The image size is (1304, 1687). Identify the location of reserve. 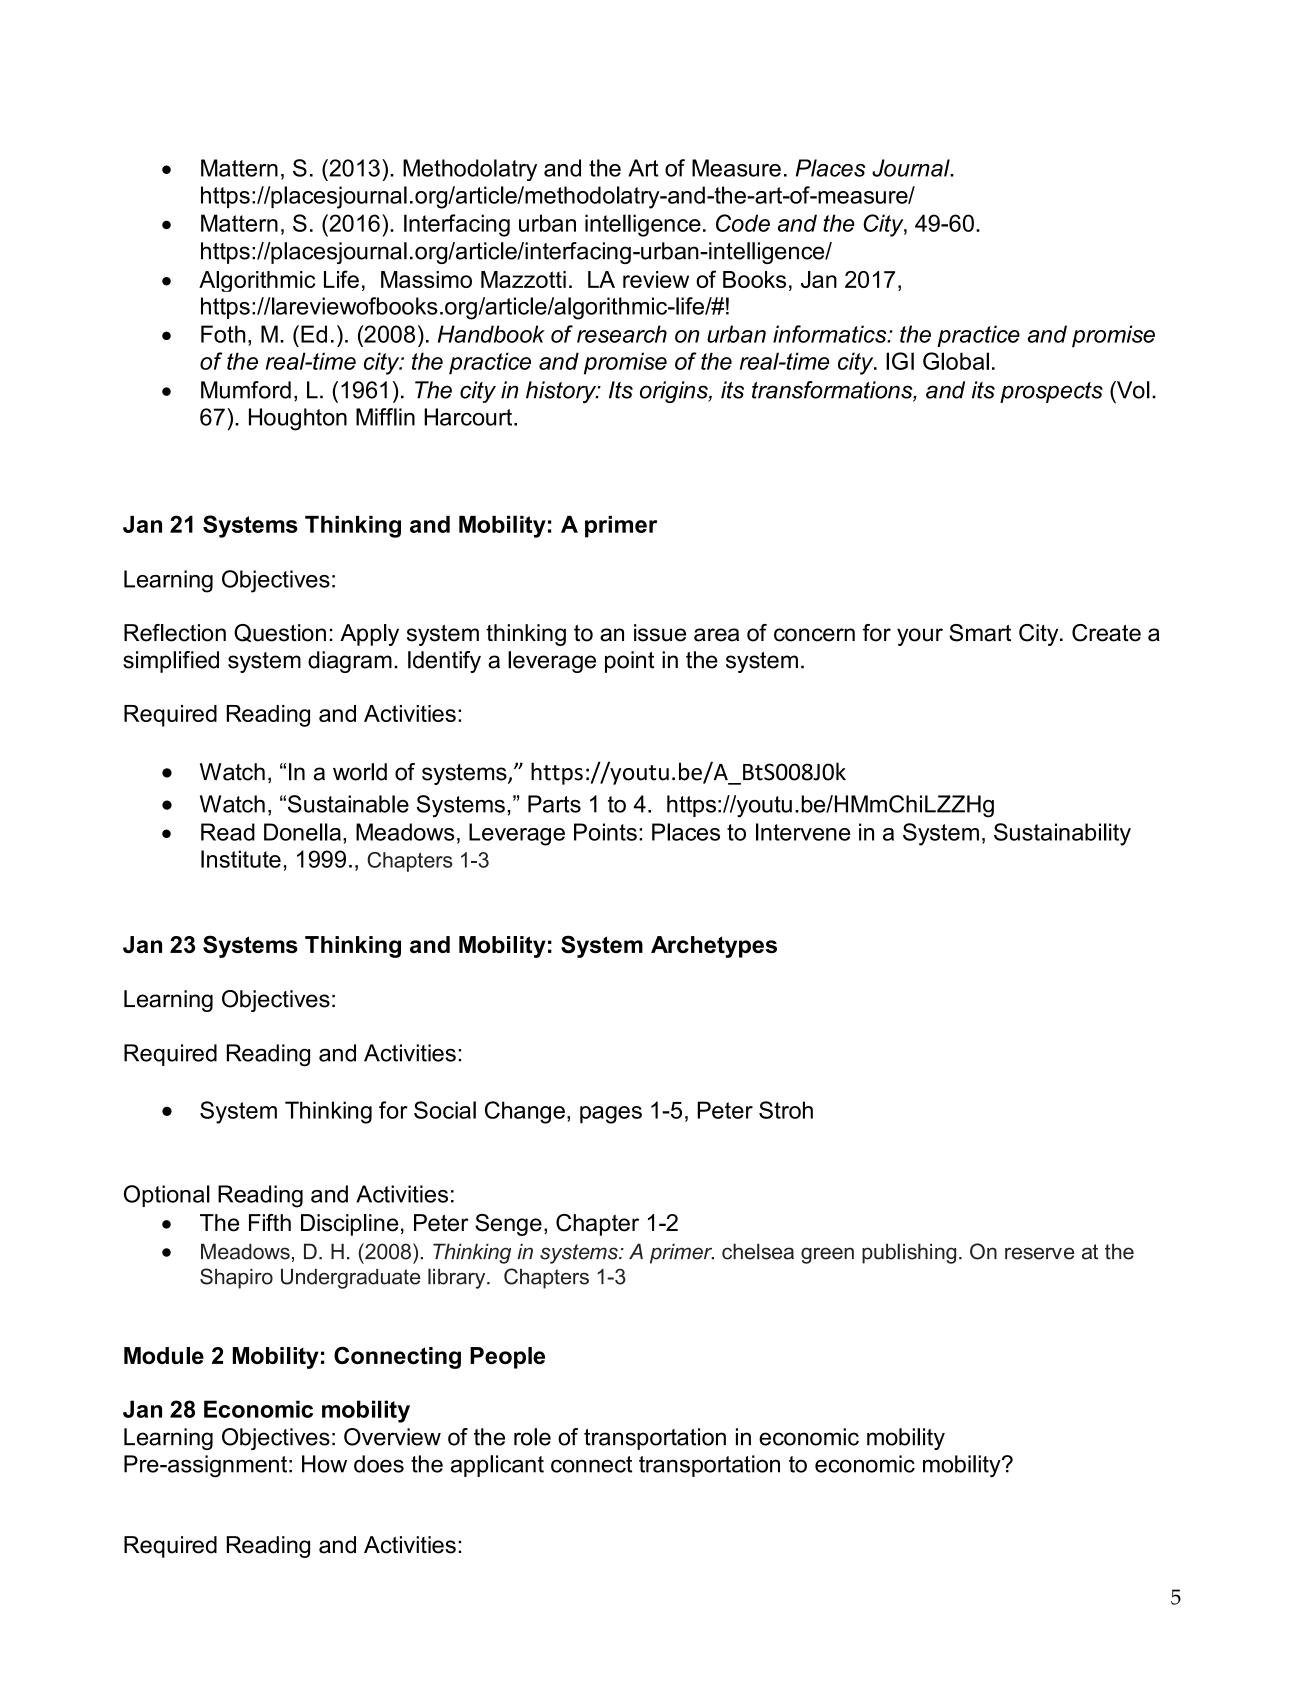
(1040, 1253).
